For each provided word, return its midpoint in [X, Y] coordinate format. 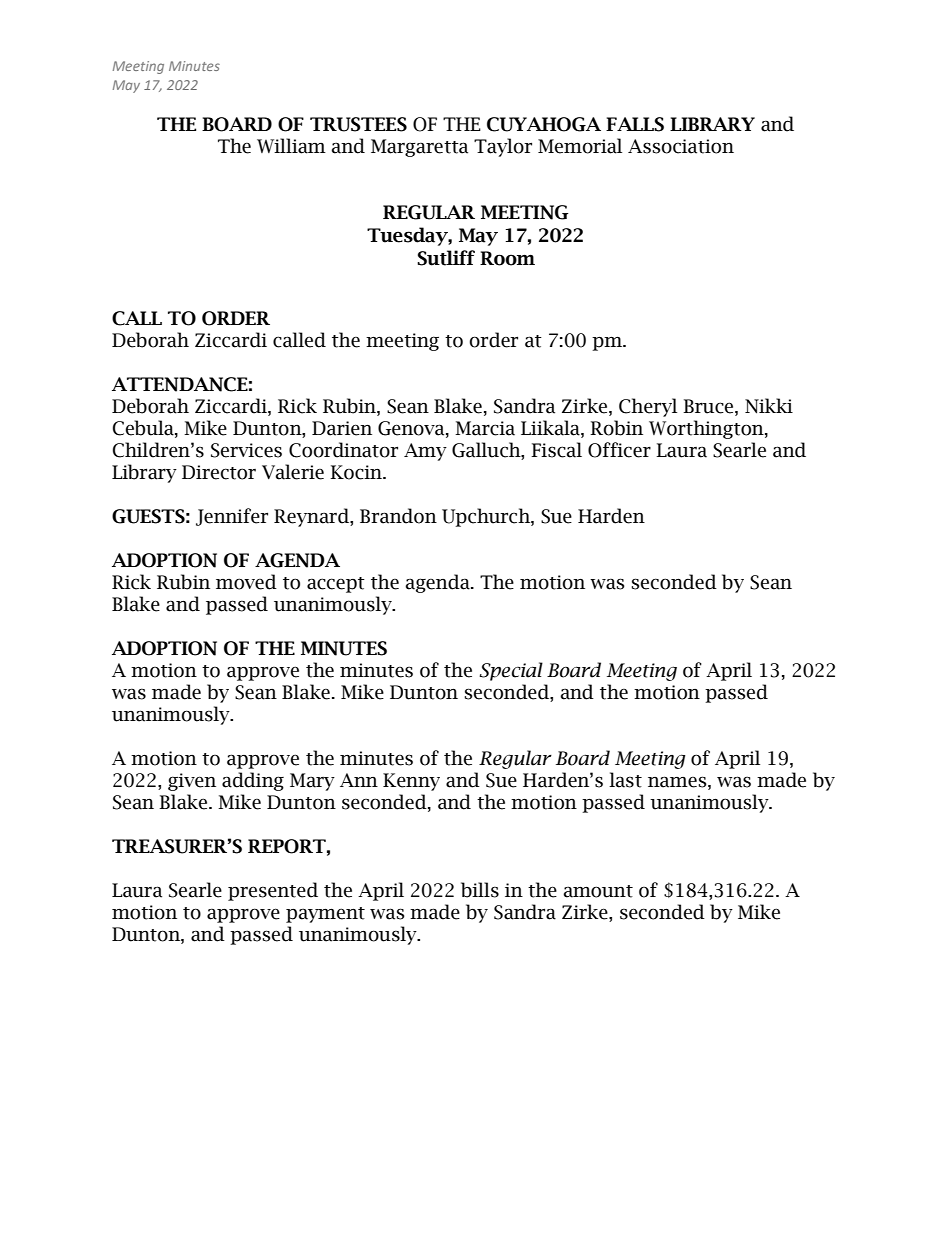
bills [480, 890]
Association [681, 146]
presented [273, 891]
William [291, 146]
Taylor [503, 147]
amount [598, 891]
